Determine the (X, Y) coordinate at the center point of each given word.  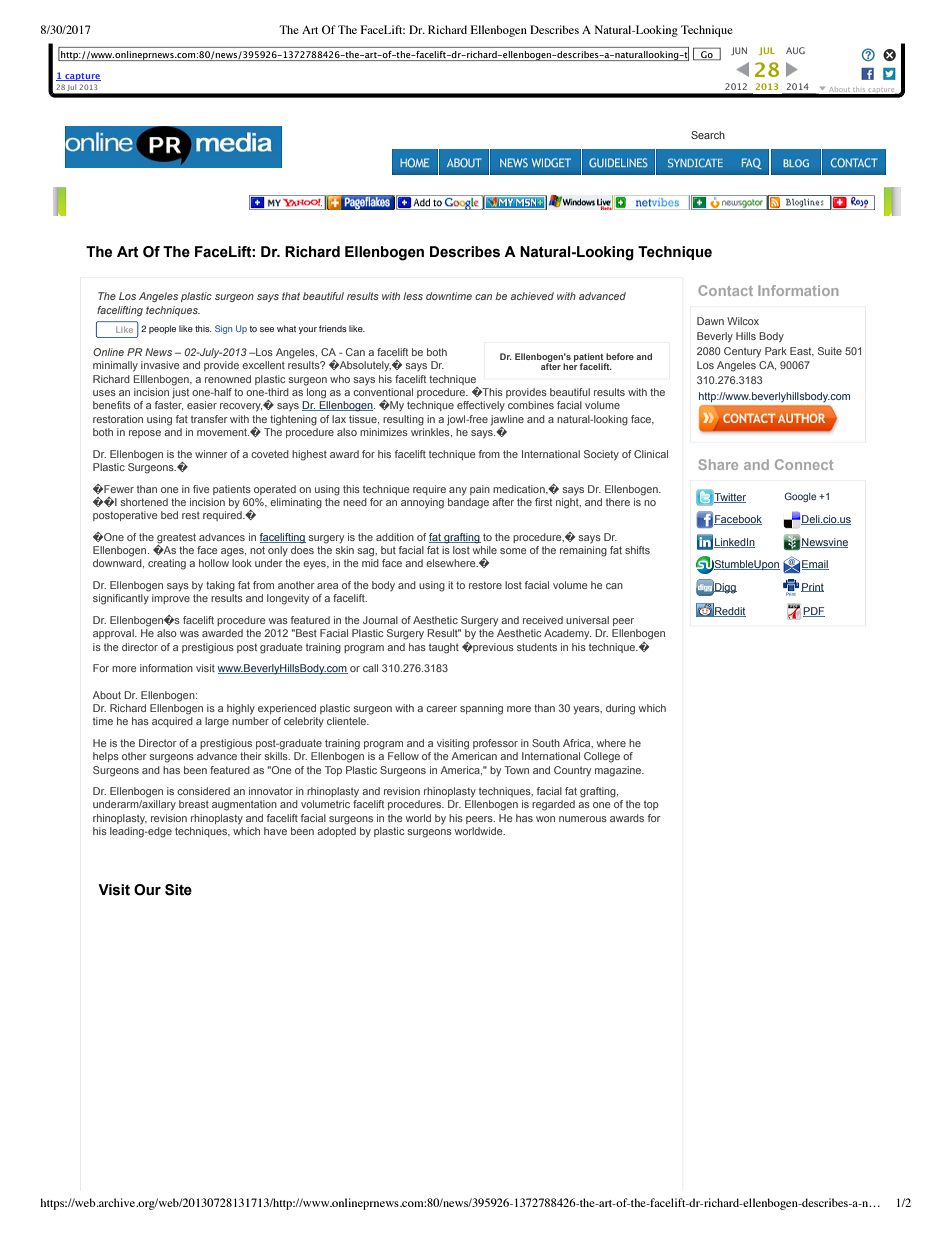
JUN (739, 51)
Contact (725, 290)
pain (480, 490)
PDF (814, 612)
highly (241, 709)
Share (718, 464)
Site (178, 890)
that (291, 296)
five (201, 489)
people (162, 329)
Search (708, 135)
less (413, 296)
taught (444, 648)
